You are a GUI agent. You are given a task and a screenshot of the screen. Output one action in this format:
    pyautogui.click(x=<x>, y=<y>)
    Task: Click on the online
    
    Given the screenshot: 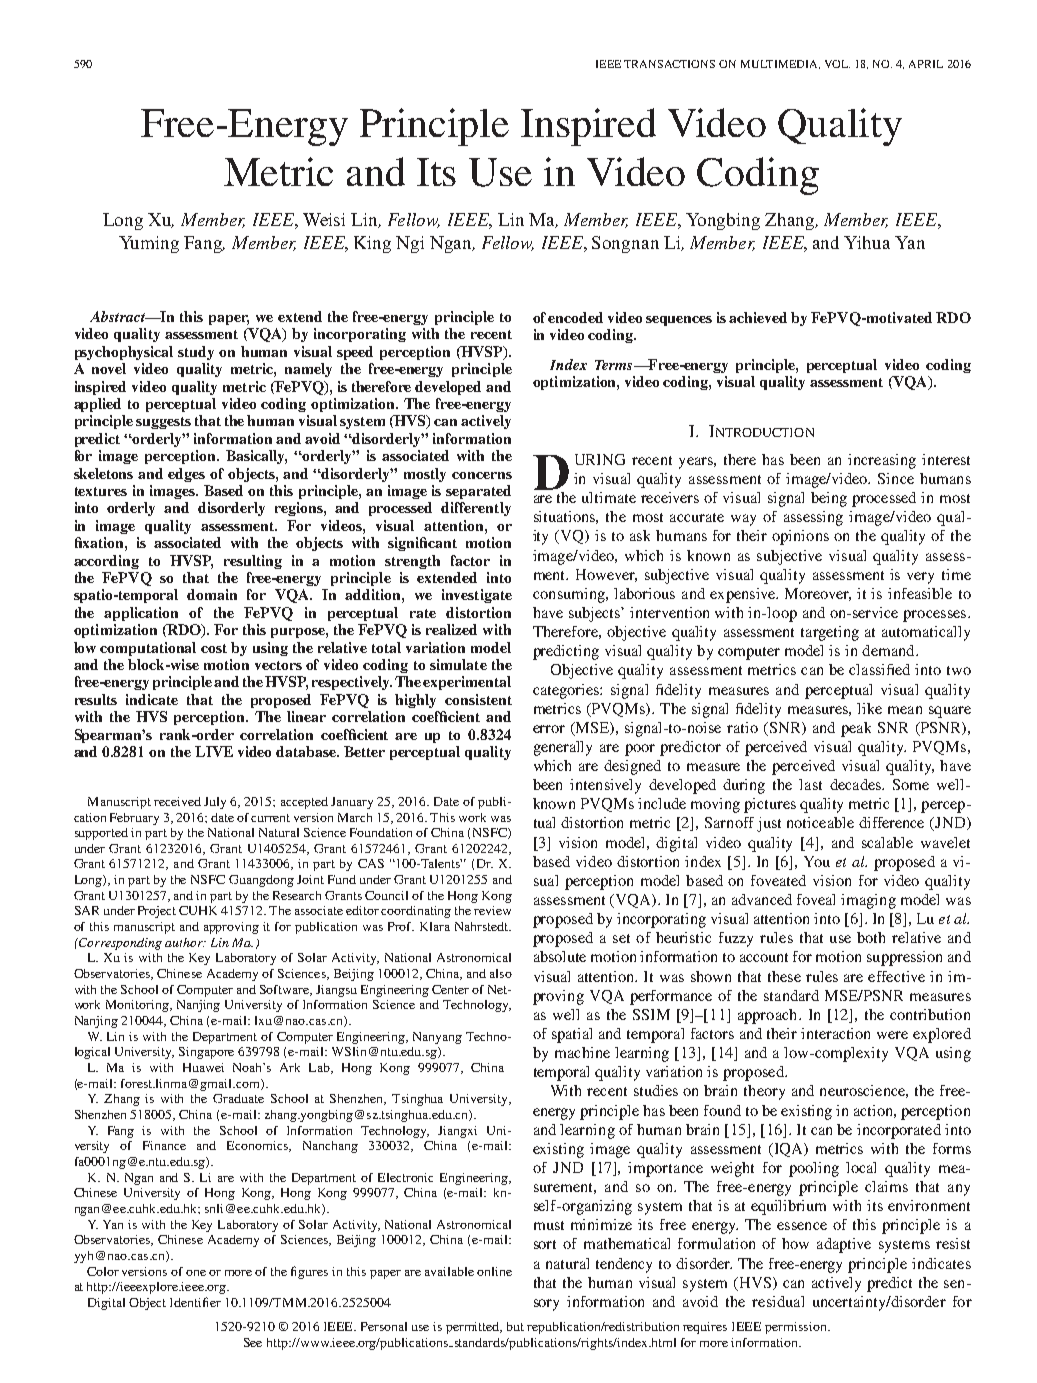 What is the action you would take?
    pyautogui.click(x=494, y=1271)
